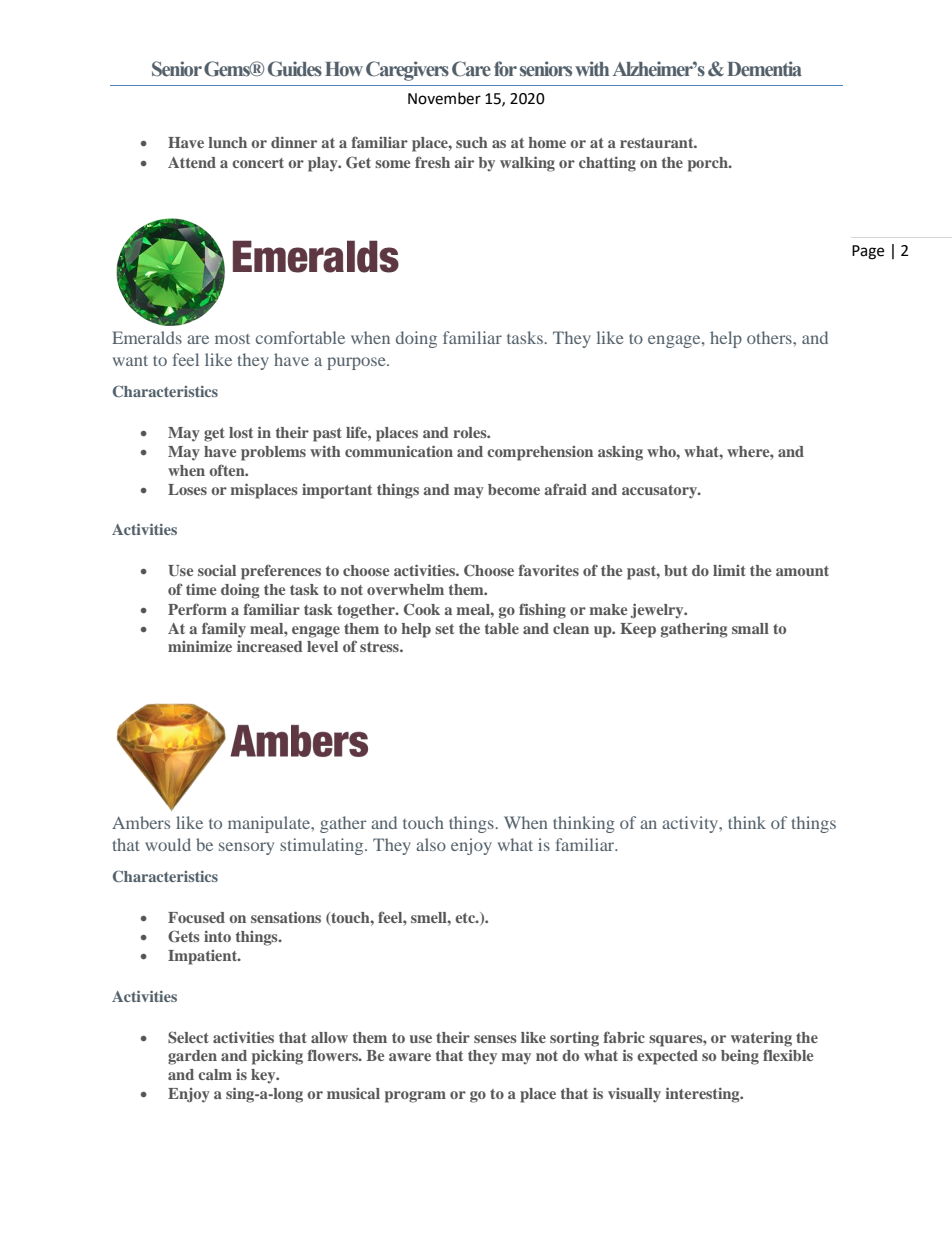  What do you see at coordinates (444, 98) in the document?
I see `November` at bounding box center [444, 98].
